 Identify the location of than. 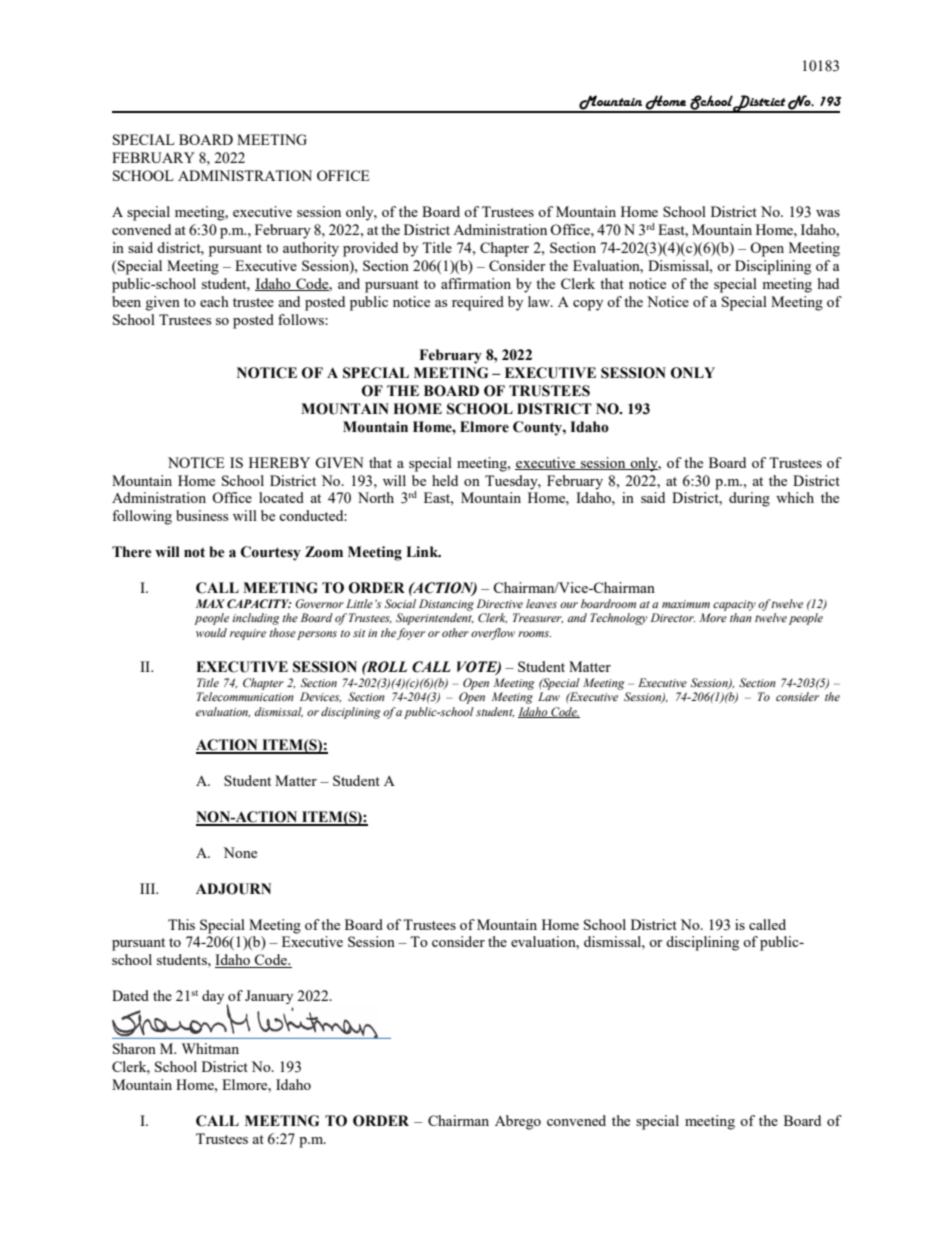
(741, 617).
